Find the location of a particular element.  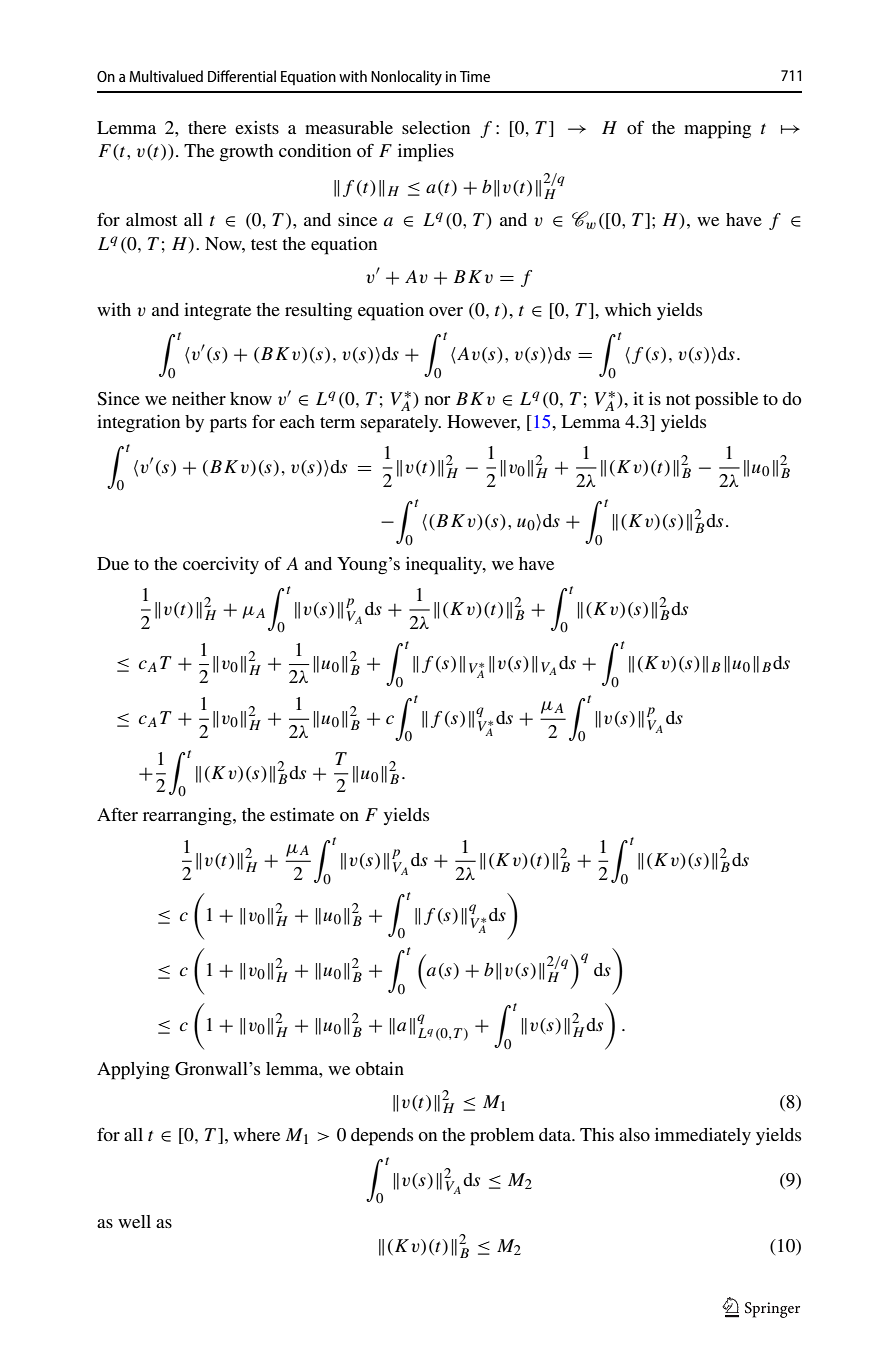

also is located at coordinates (634, 1134).
